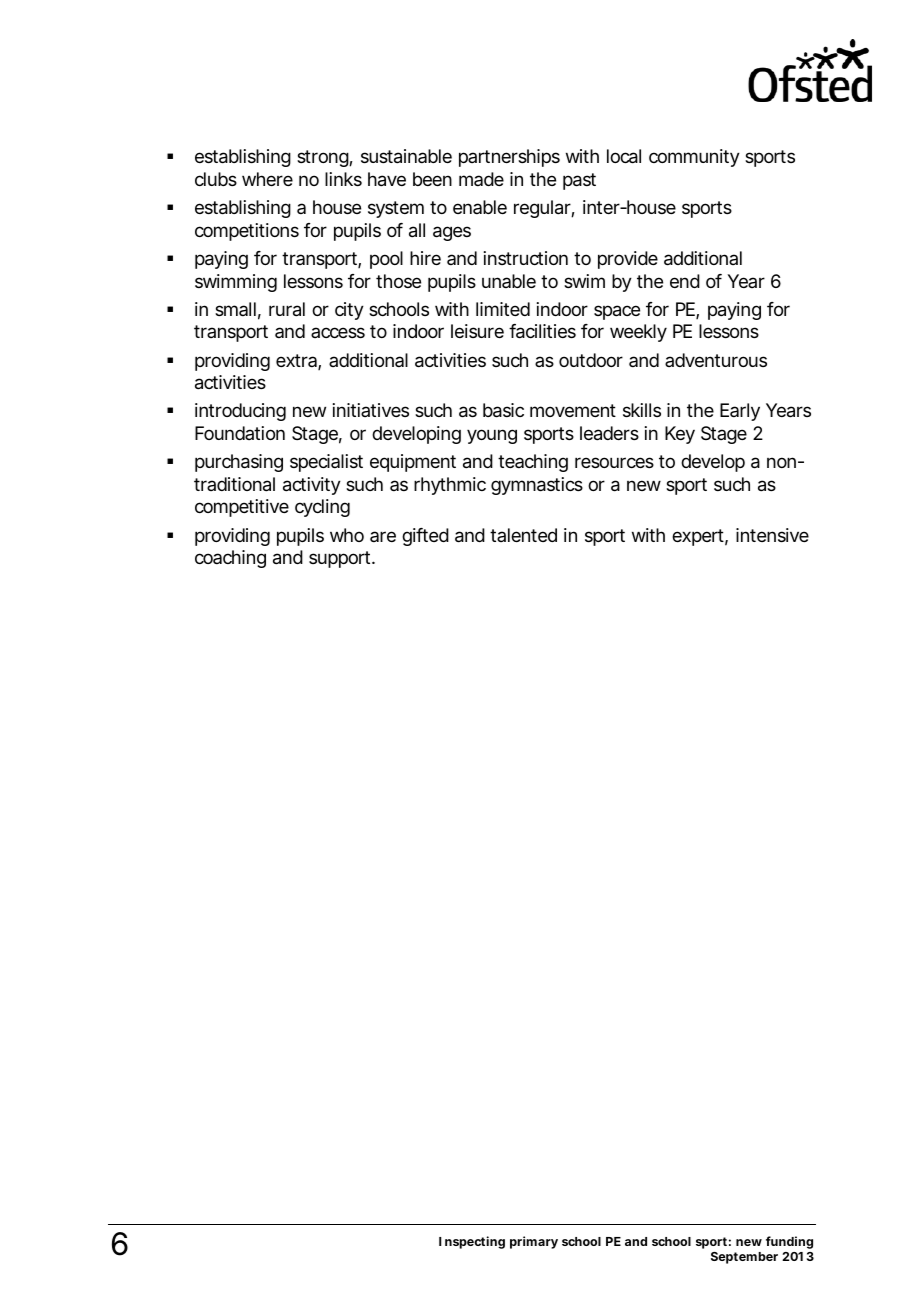 This screenshot has height=1308, width=924. What do you see at coordinates (481, 179) in the screenshot?
I see `made` at bounding box center [481, 179].
